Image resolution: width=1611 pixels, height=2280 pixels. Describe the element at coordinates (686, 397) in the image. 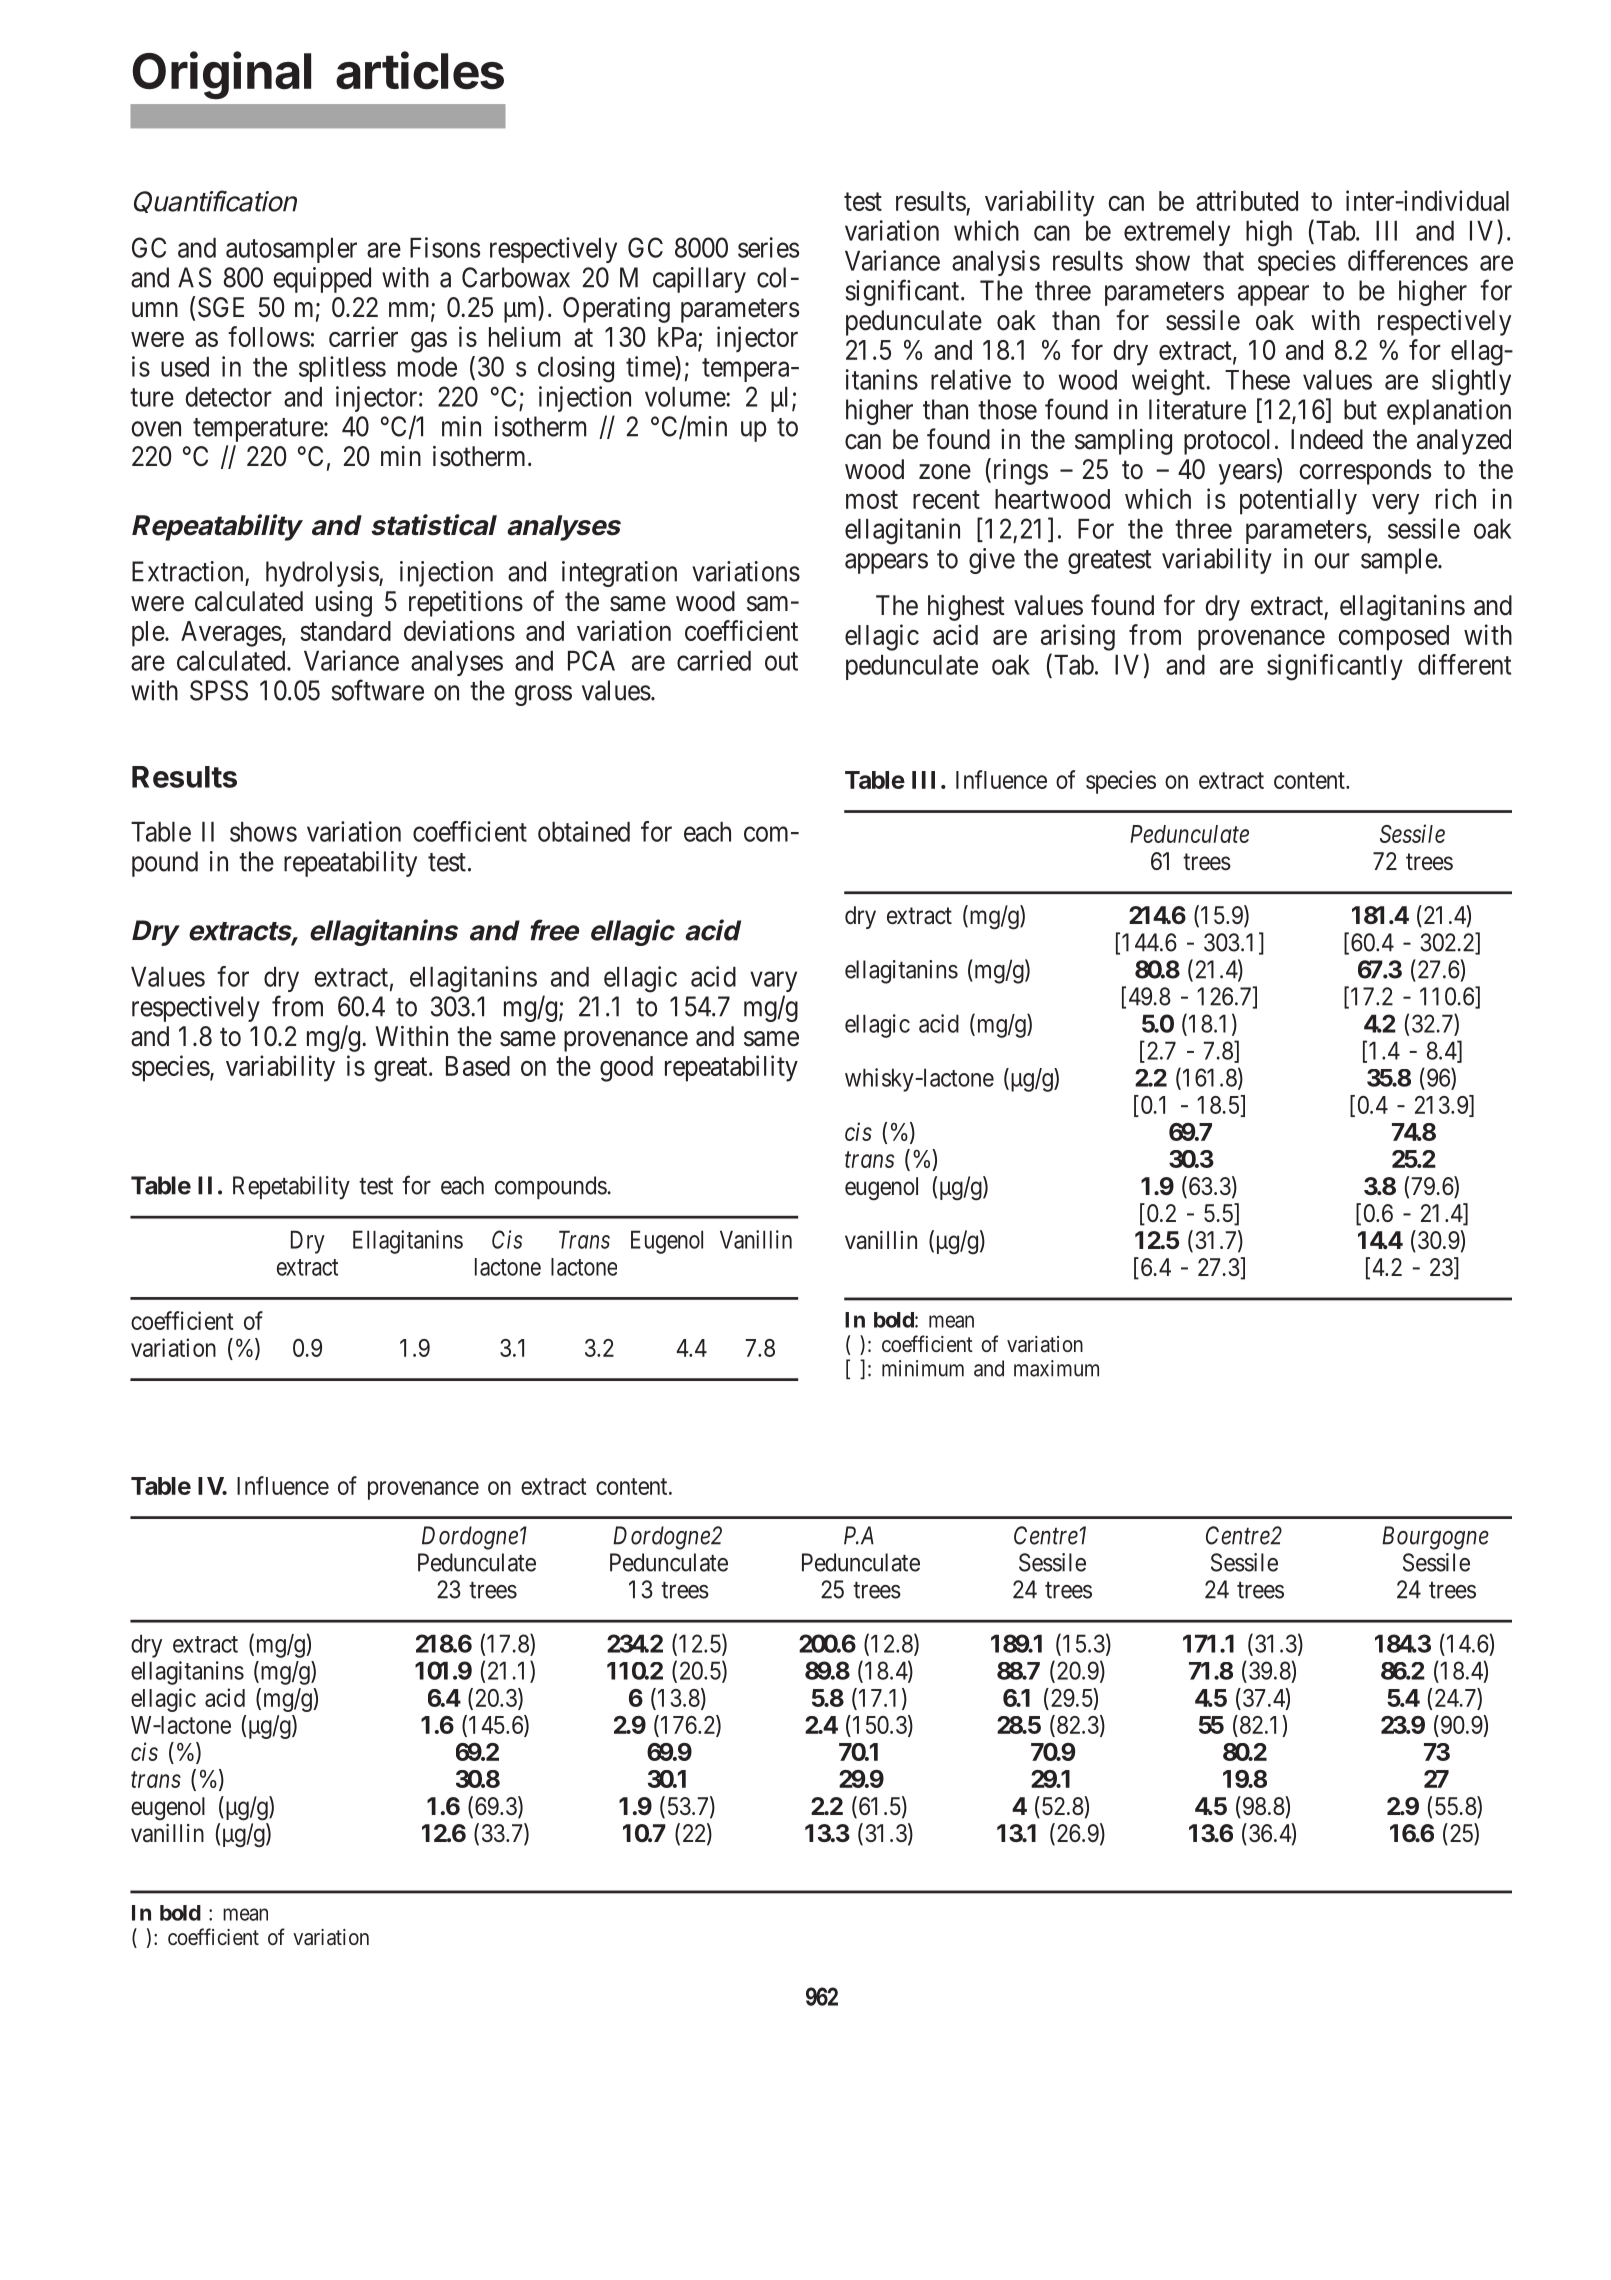

I see `volume` at that location.
